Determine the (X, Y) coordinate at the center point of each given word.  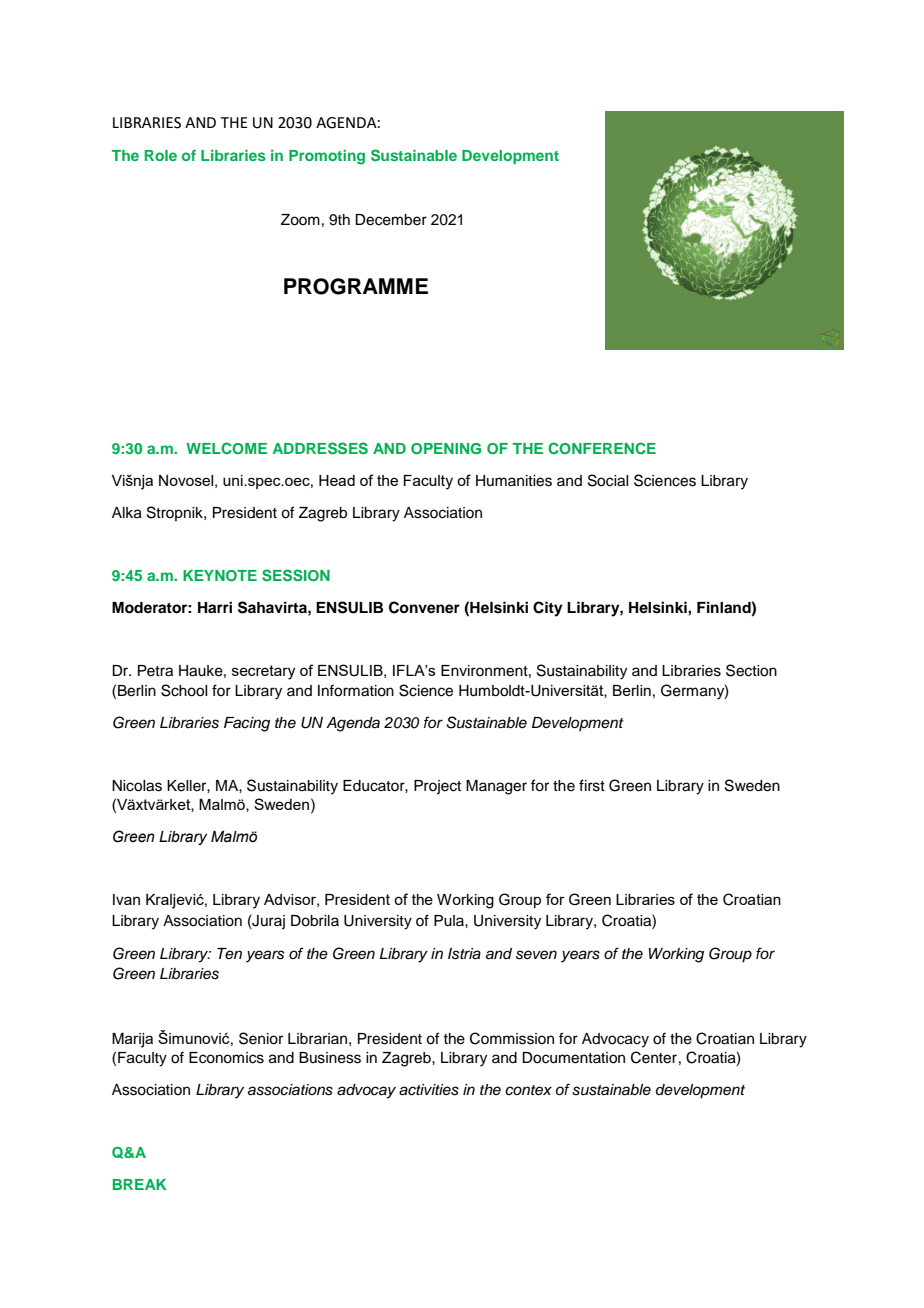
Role (161, 155)
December (391, 220)
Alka (127, 513)
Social (608, 480)
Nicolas (137, 786)
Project (437, 787)
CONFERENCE (602, 448)
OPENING (446, 449)
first (592, 785)
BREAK (139, 1184)
